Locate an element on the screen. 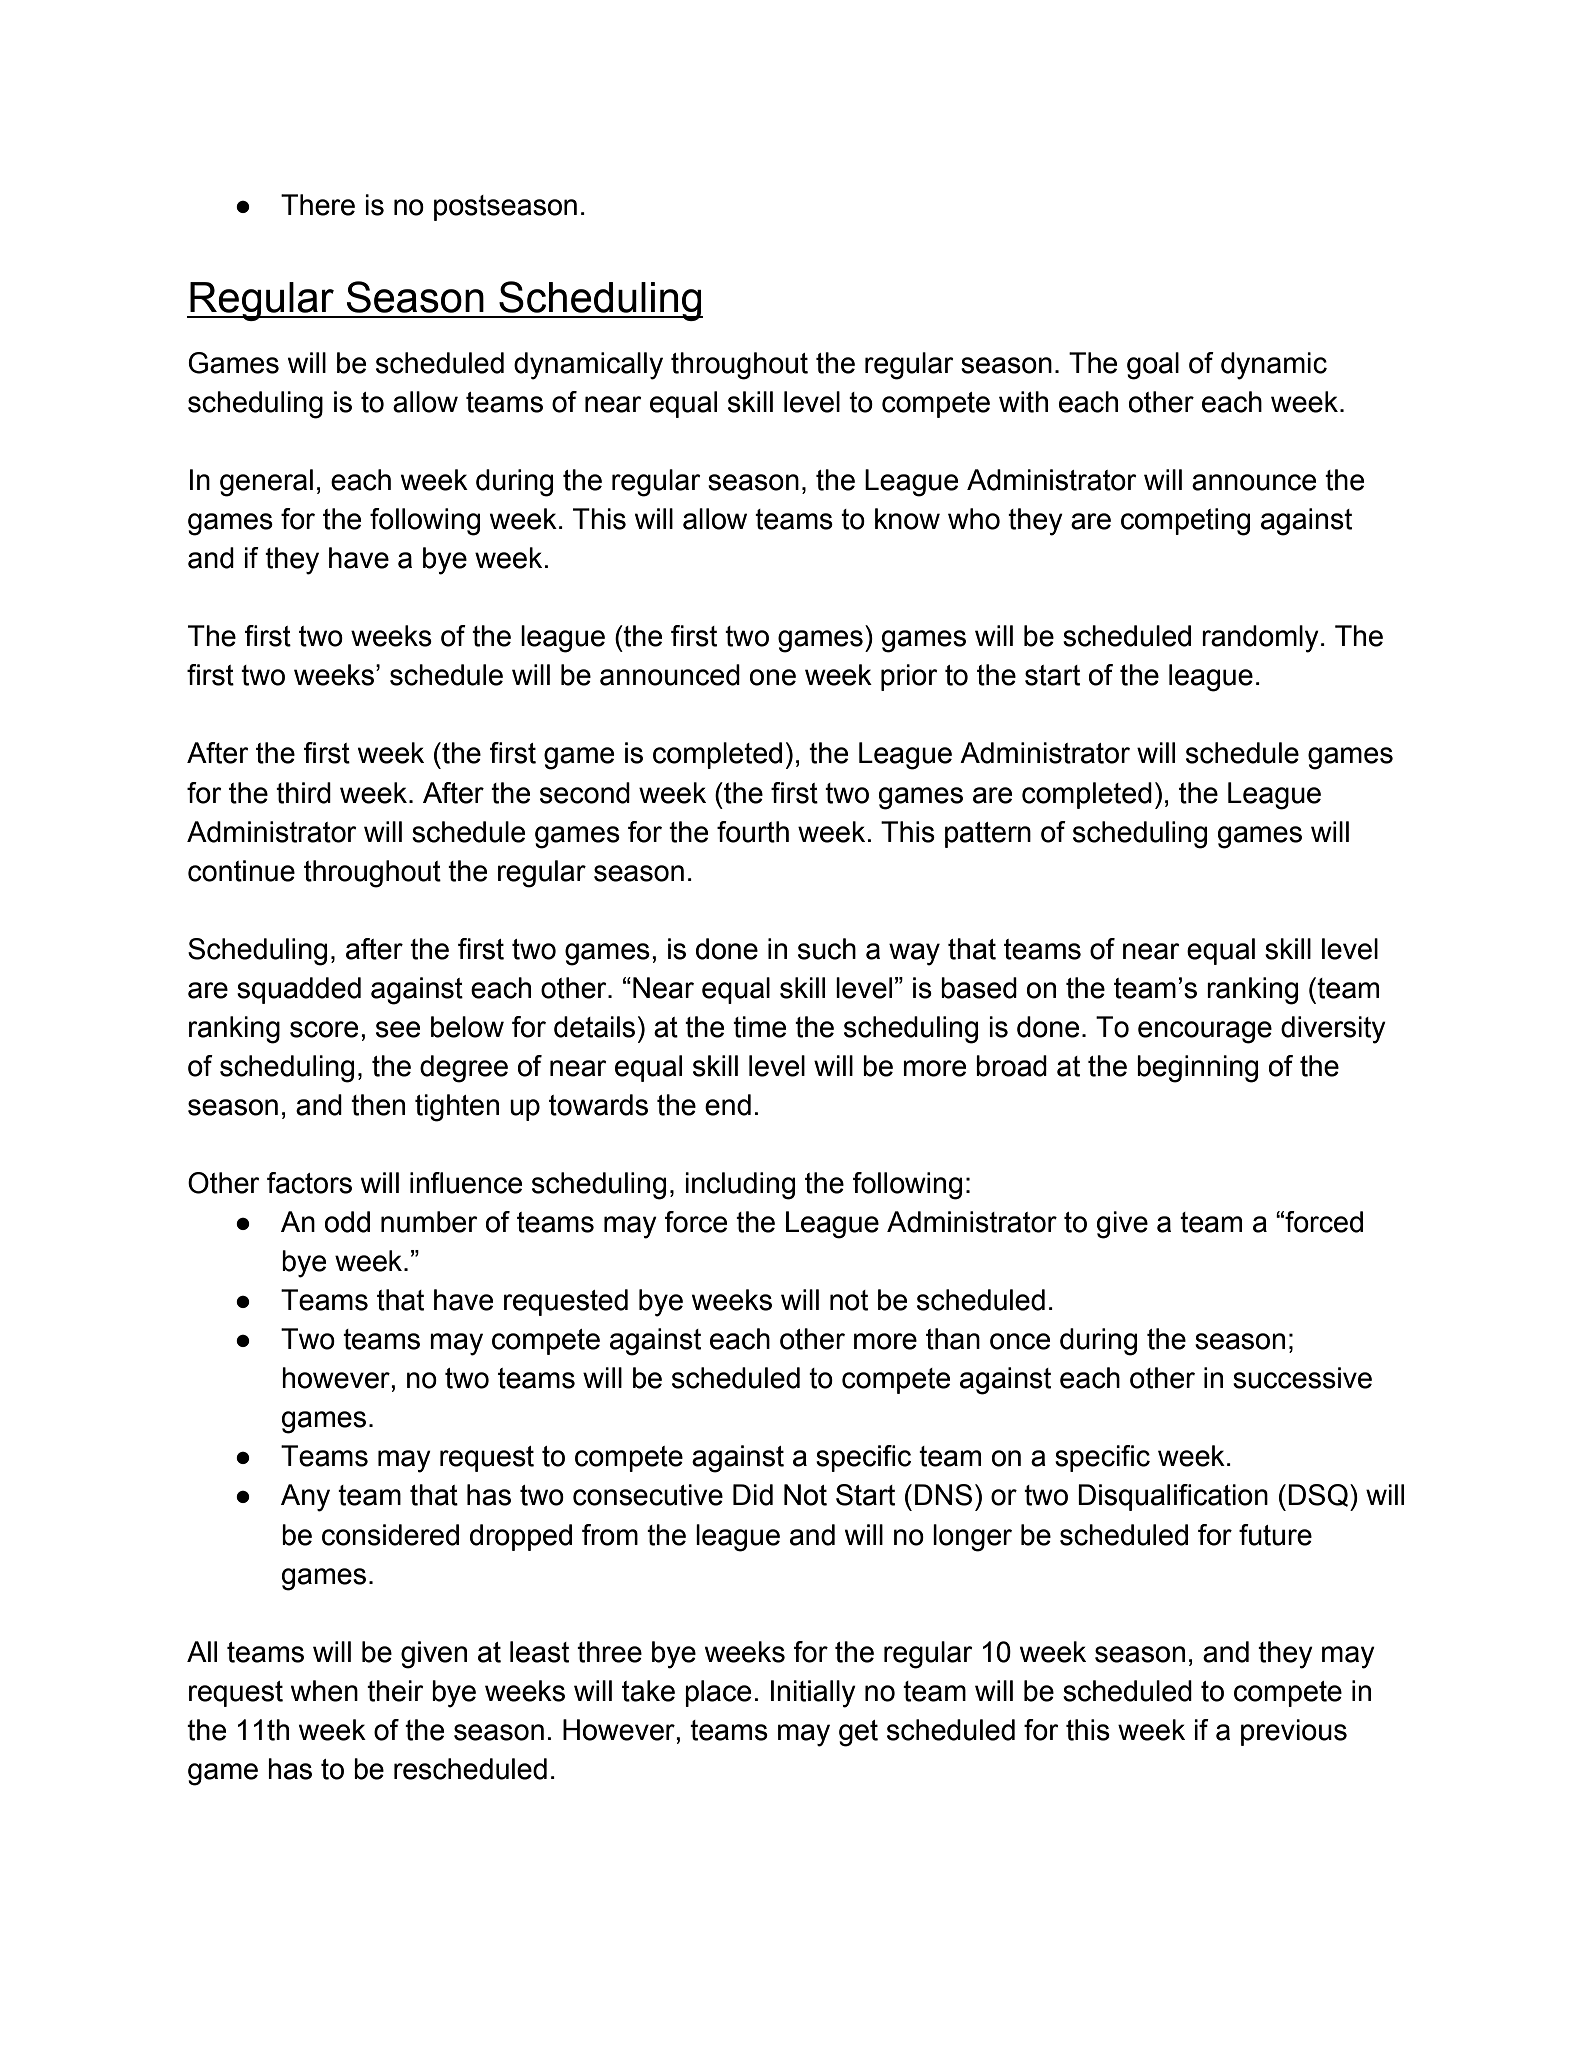 The width and height of the screenshot is (1594, 2062). with is located at coordinates (1023, 402).
